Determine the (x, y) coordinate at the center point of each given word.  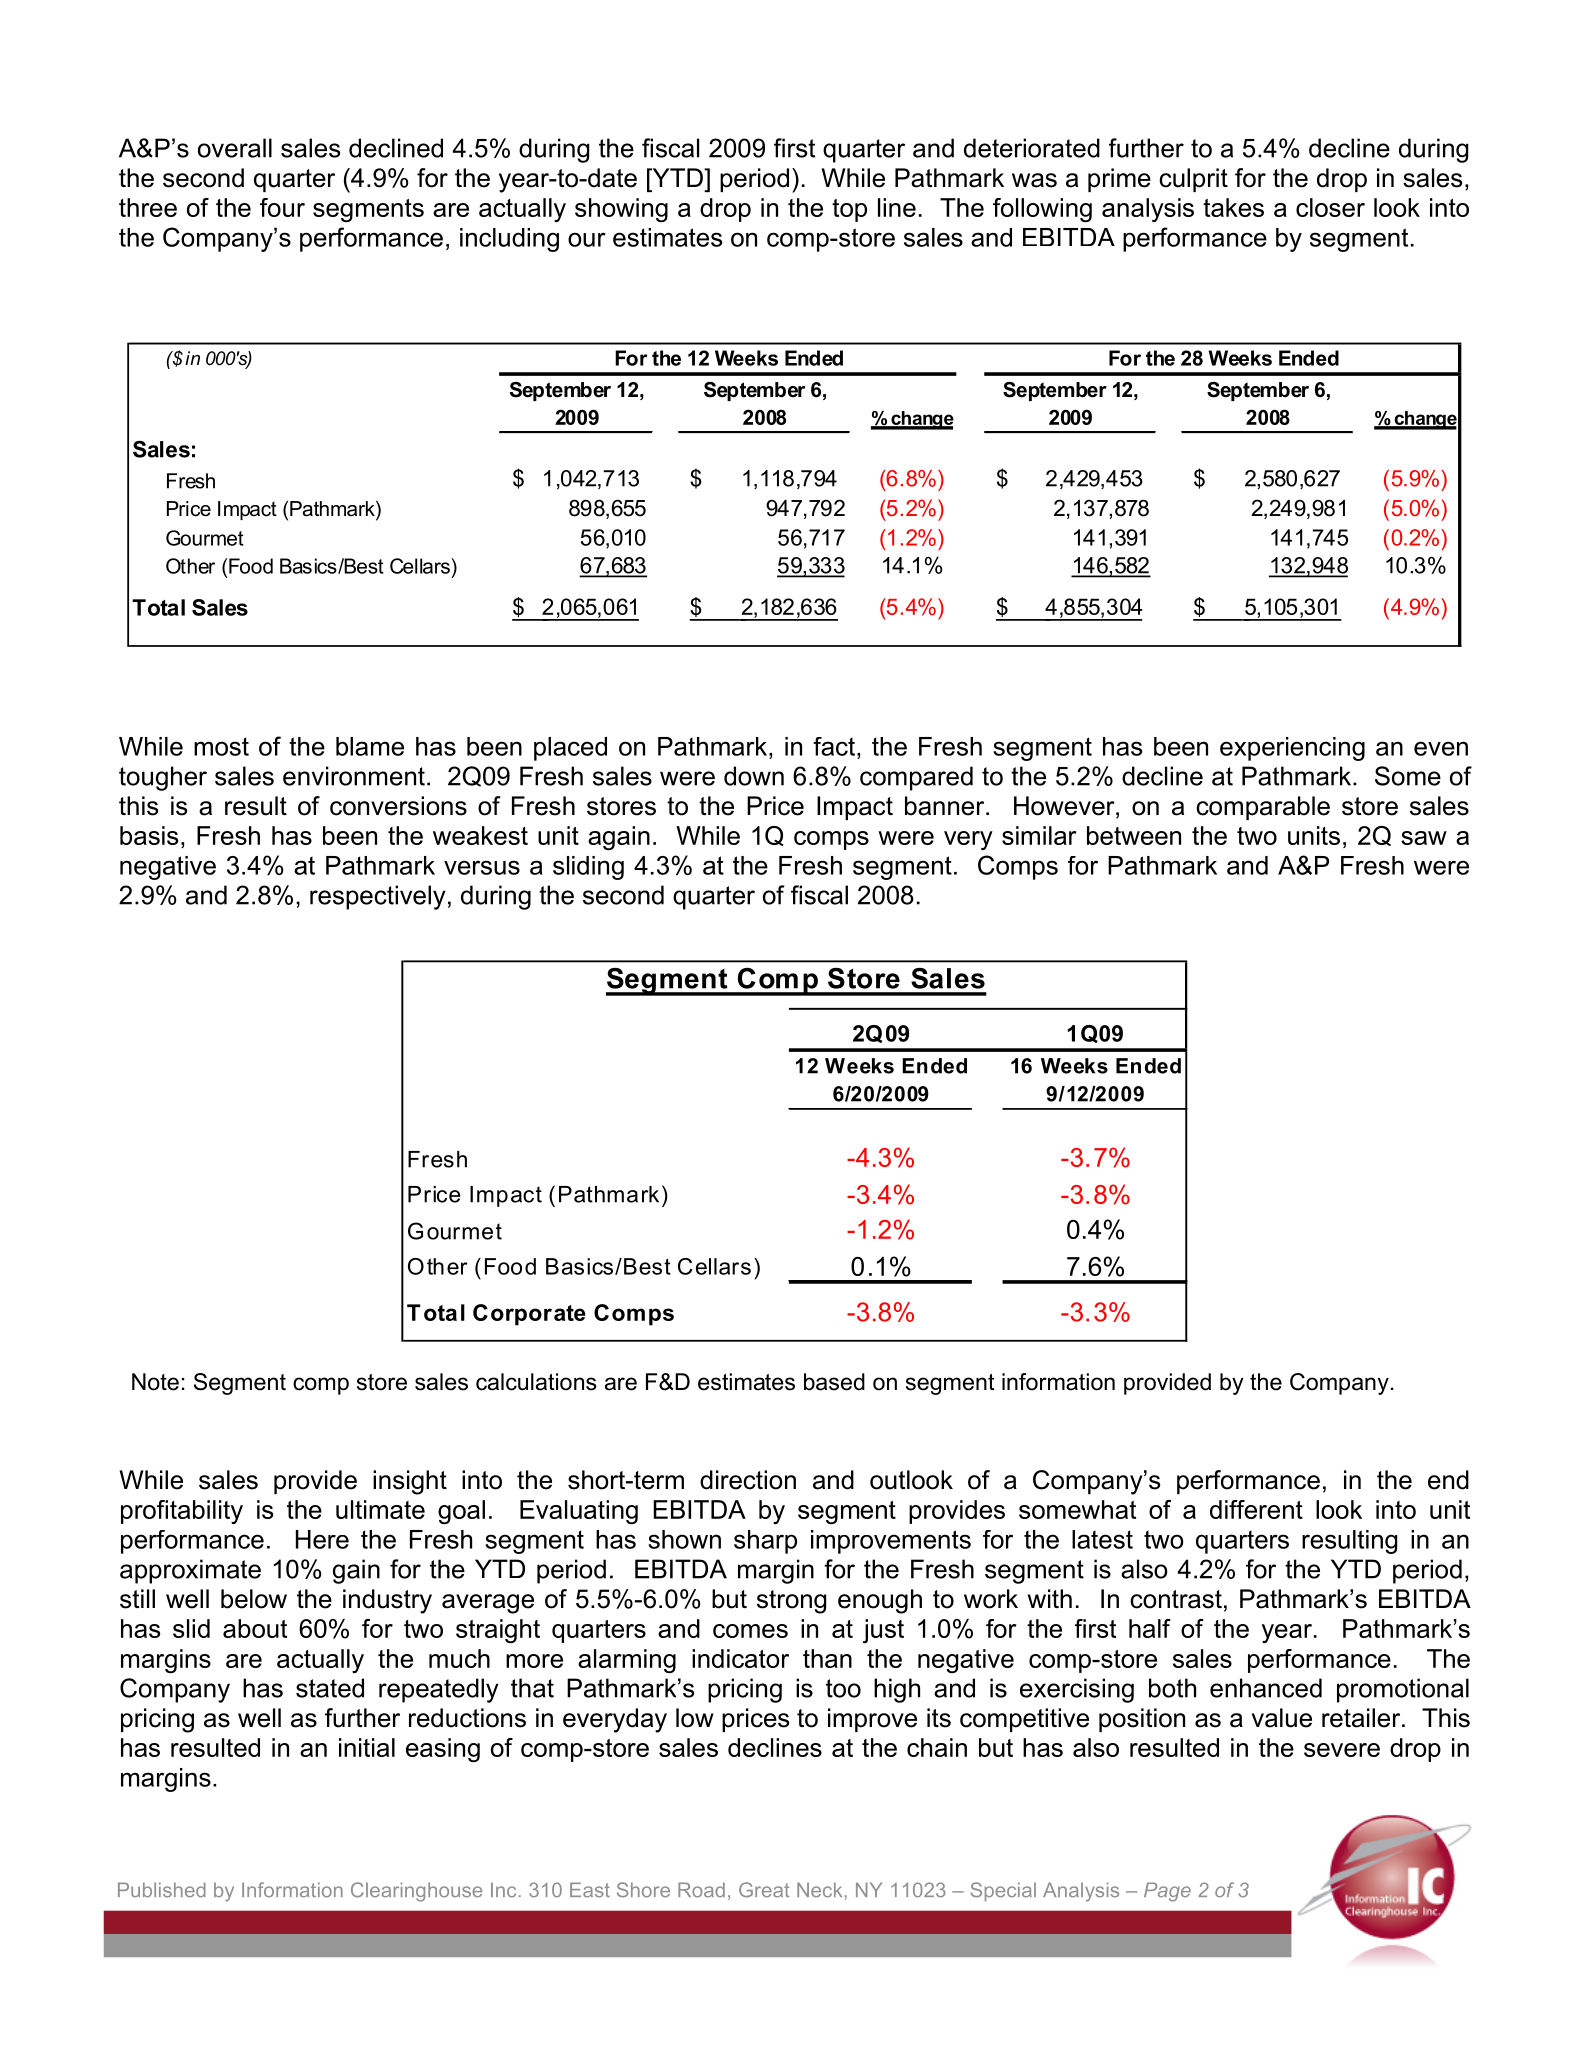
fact (835, 746)
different (1256, 1509)
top (849, 210)
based (834, 1382)
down (754, 776)
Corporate (529, 1315)
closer (1330, 207)
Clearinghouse (416, 1892)
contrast (1176, 1599)
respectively (378, 897)
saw (1424, 838)
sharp (765, 1542)
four (282, 207)
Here (322, 1539)
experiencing (1292, 749)
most (221, 746)
